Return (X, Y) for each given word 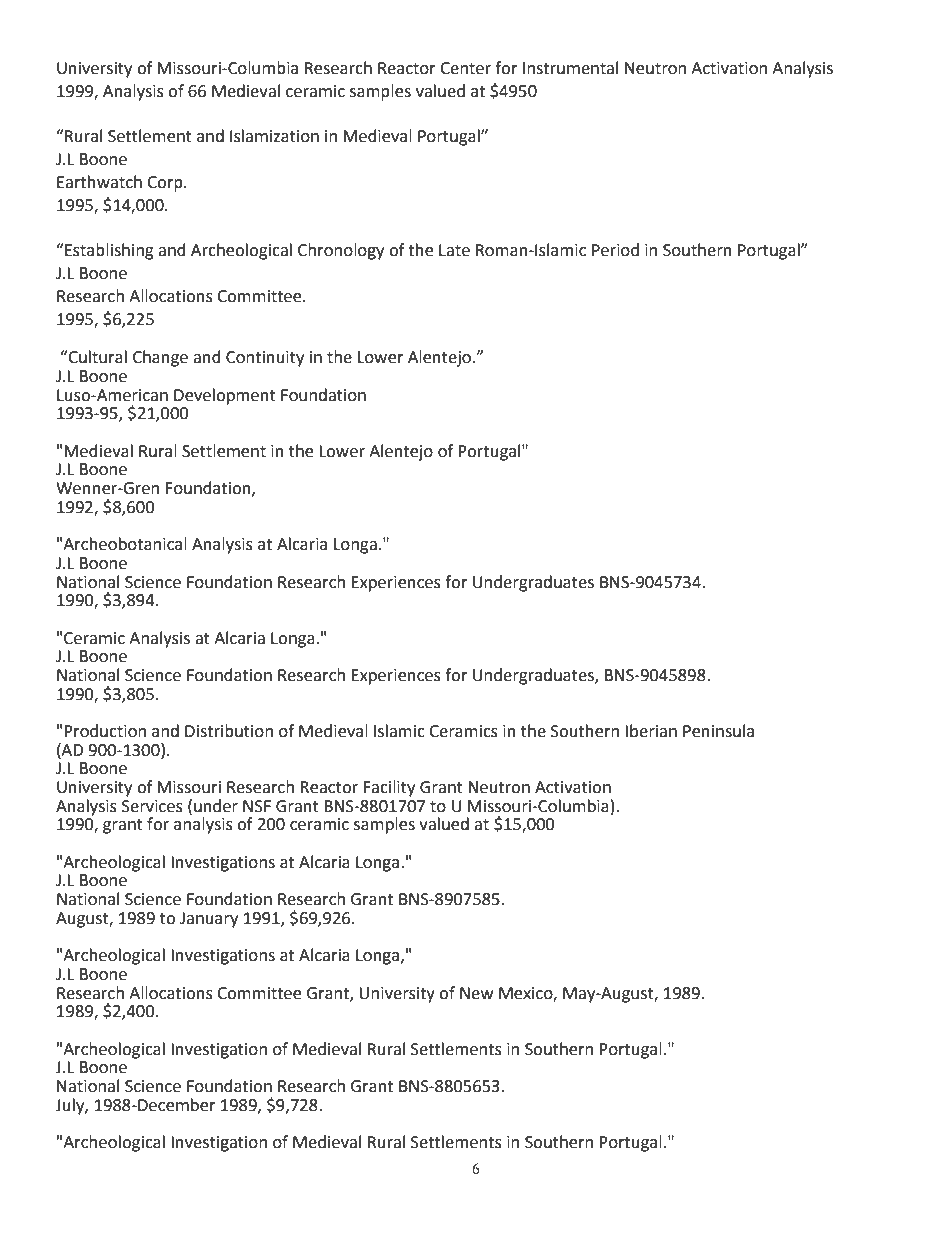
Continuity (265, 359)
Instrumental (570, 68)
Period (615, 250)
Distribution (229, 731)
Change (160, 358)
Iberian (651, 731)
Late (454, 250)
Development (225, 396)
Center (465, 68)
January (209, 920)
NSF (257, 806)
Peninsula (718, 731)
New (476, 993)
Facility (389, 788)
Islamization (274, 136)
